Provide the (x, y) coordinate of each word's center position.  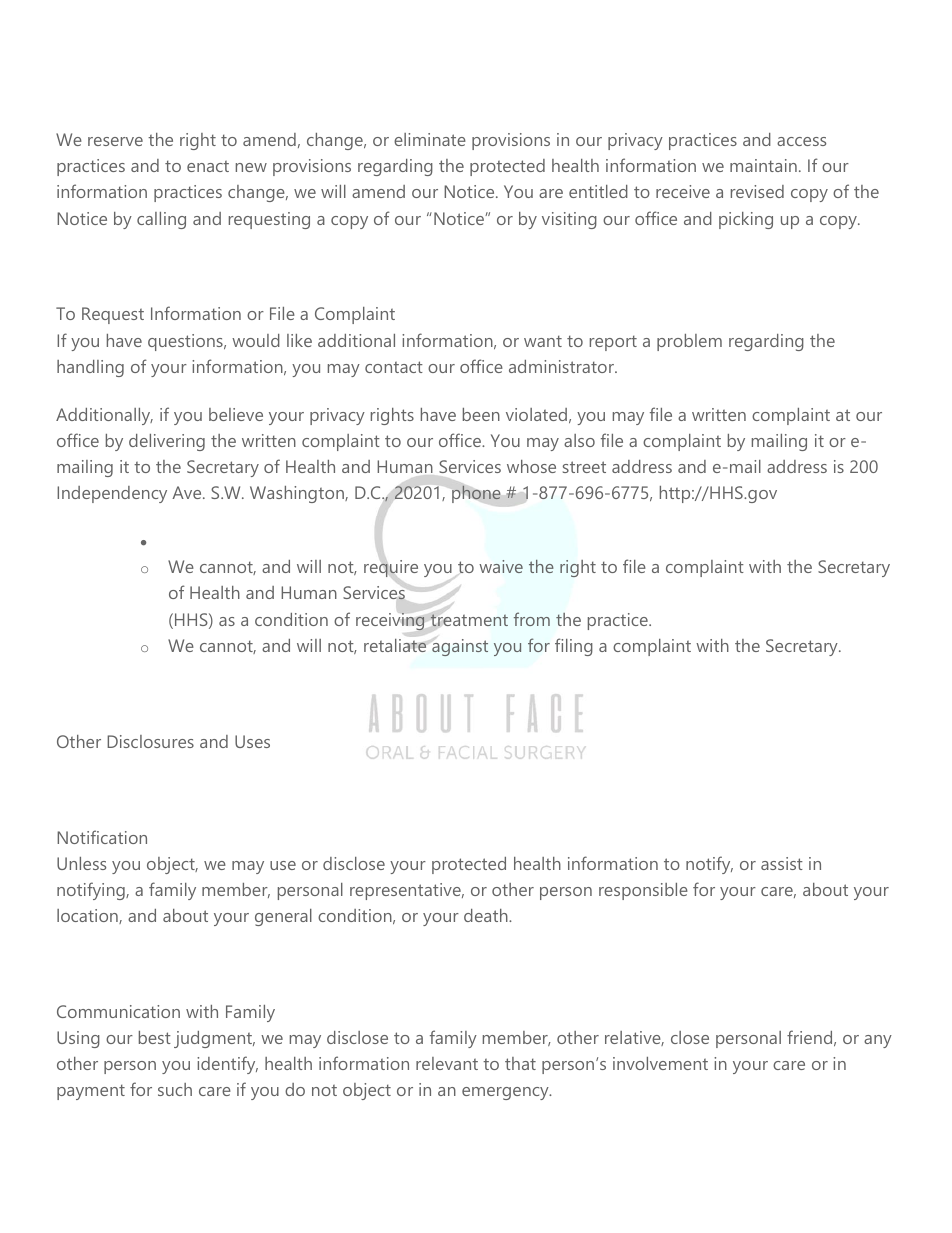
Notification (102, 837)
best (155, 1037)
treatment (469, 619)
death (487, 915)
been (481, 414)
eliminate (430, 139)
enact (208, 166)
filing (574, 647)
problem (689, 342)
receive (683, 191)
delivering (167, 442)
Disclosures (150, 741)
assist (782, 863)
